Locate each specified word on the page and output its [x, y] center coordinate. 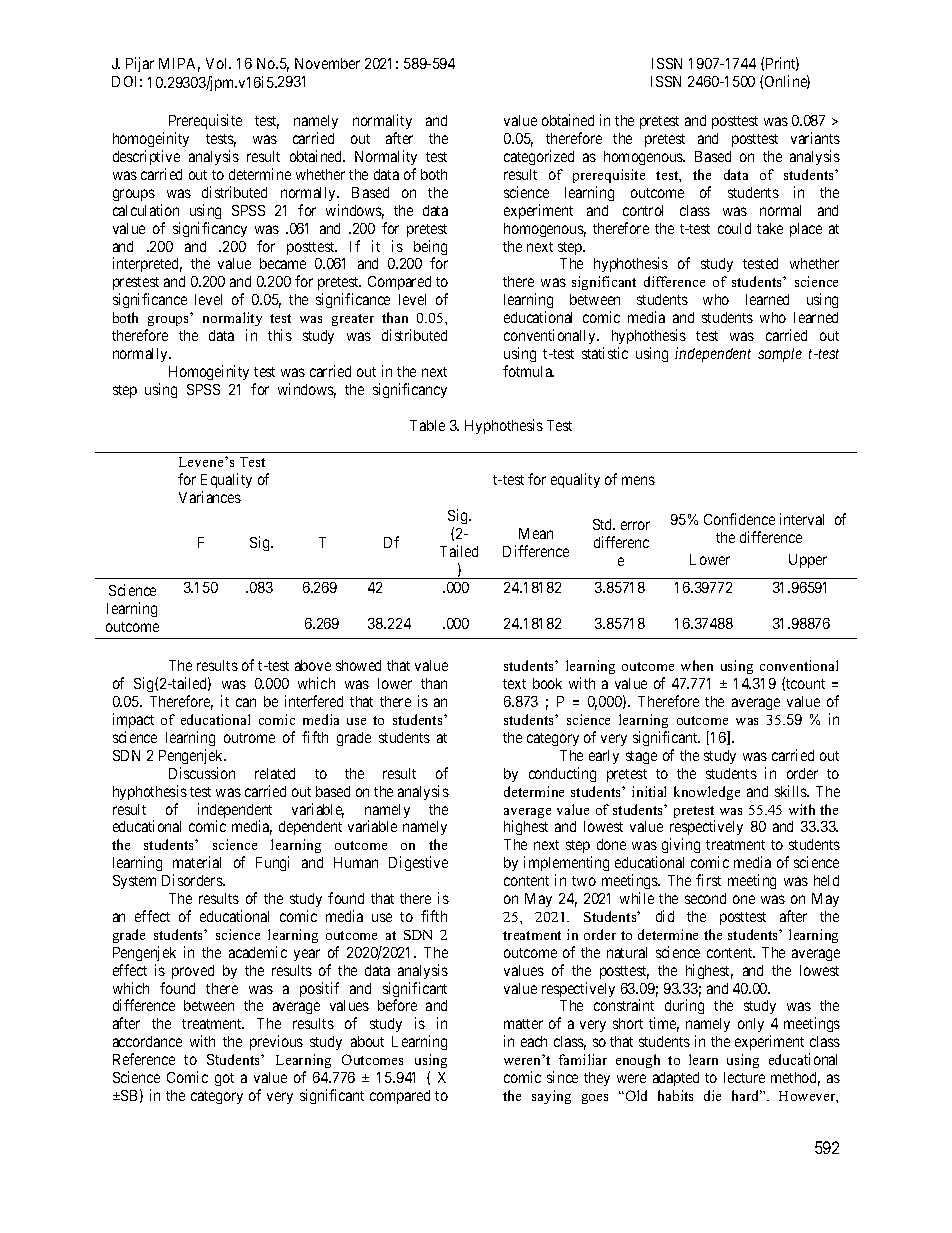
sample [780, 355]
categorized [539, 157]
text [514, 684]
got [224, 1079]
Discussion [202, 773]
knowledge [707, 793]
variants [815, 138]
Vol [218, 63]
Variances [210, 497]
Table [427, 425]
